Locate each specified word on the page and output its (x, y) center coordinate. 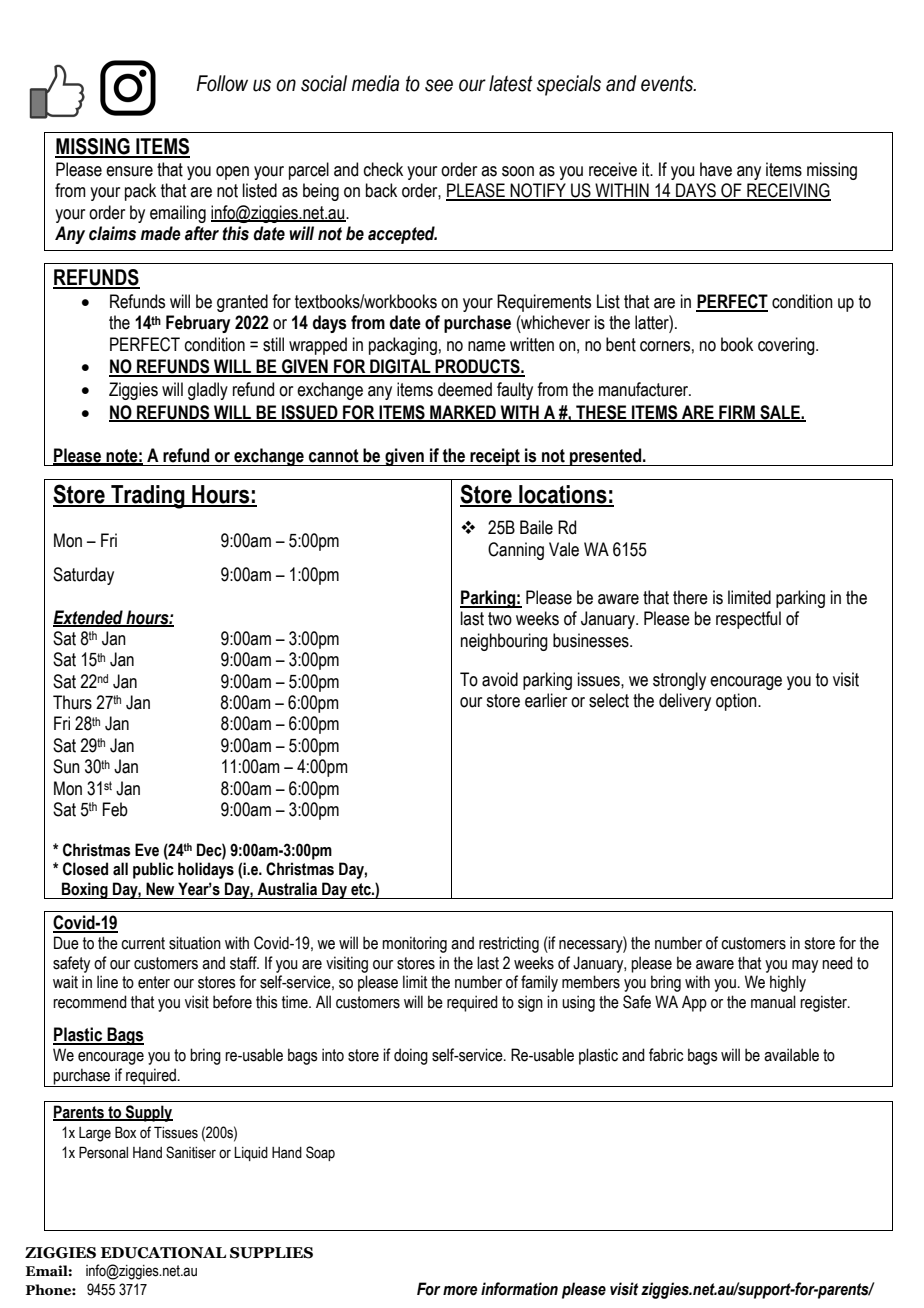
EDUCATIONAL (163, 1253)
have (716, 169)
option (737, 702)
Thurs (72, 702)
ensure (129, 171)
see (439, 85)
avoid (500, 679)
